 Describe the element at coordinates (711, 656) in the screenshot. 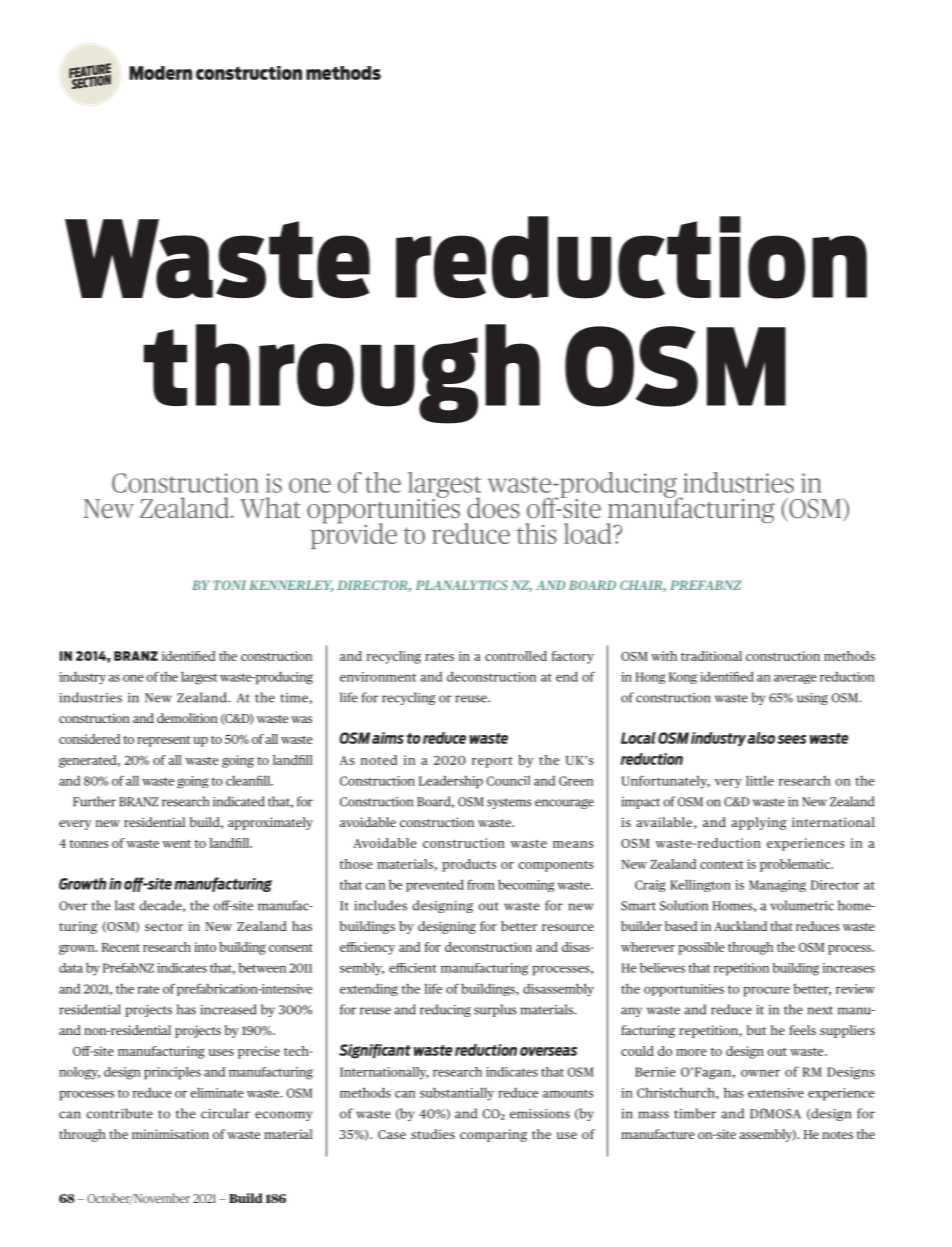

I see `traditional` at that location.
